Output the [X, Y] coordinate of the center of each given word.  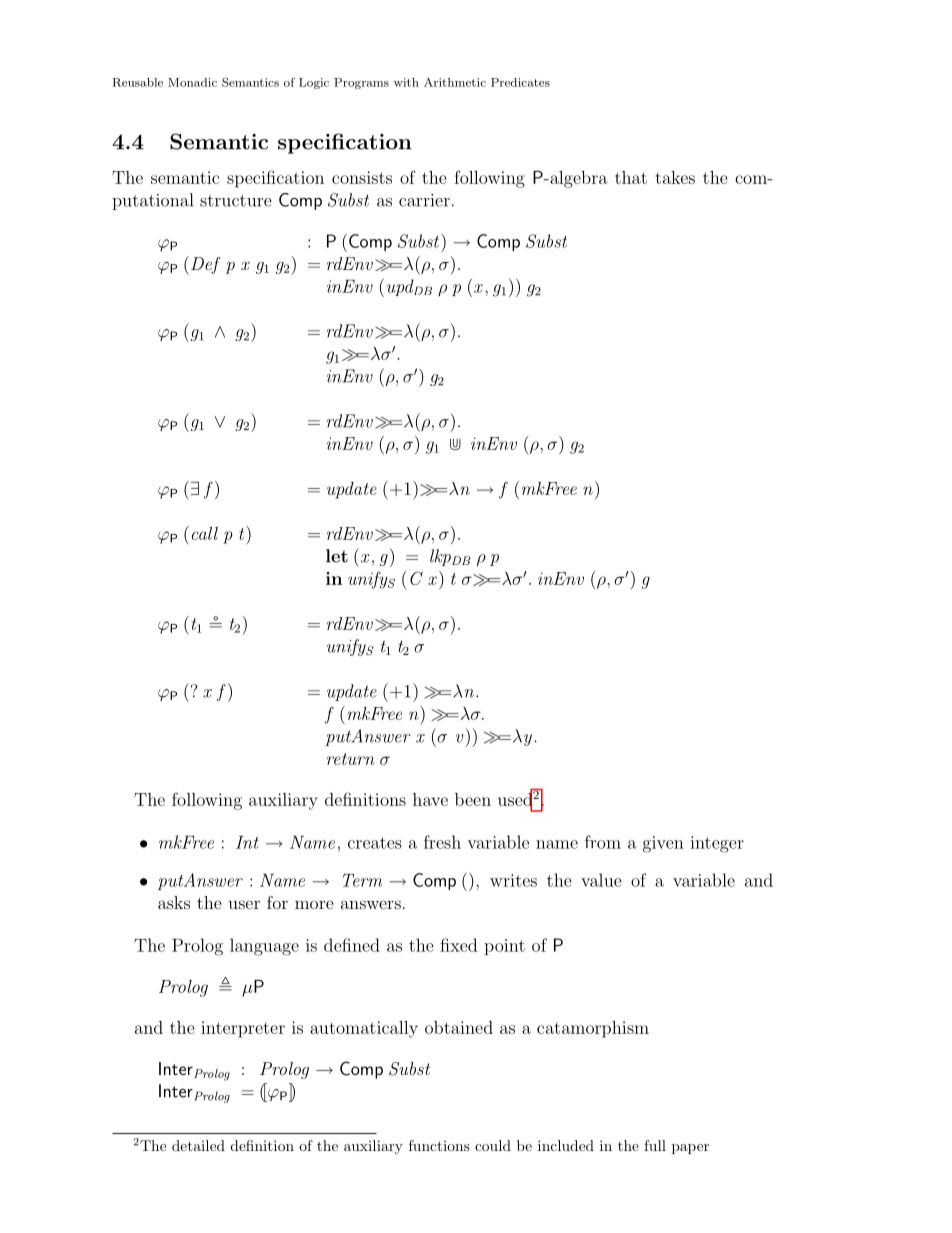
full [655, 1145]
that [631, 177]
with [406, 82]
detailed [198, 1145]
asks [174, 902]
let [337, 556]
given [663, 844]
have [430, 799]
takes [675, 177]
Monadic [192, 82]
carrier [424, 200]
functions [439, 1145]
